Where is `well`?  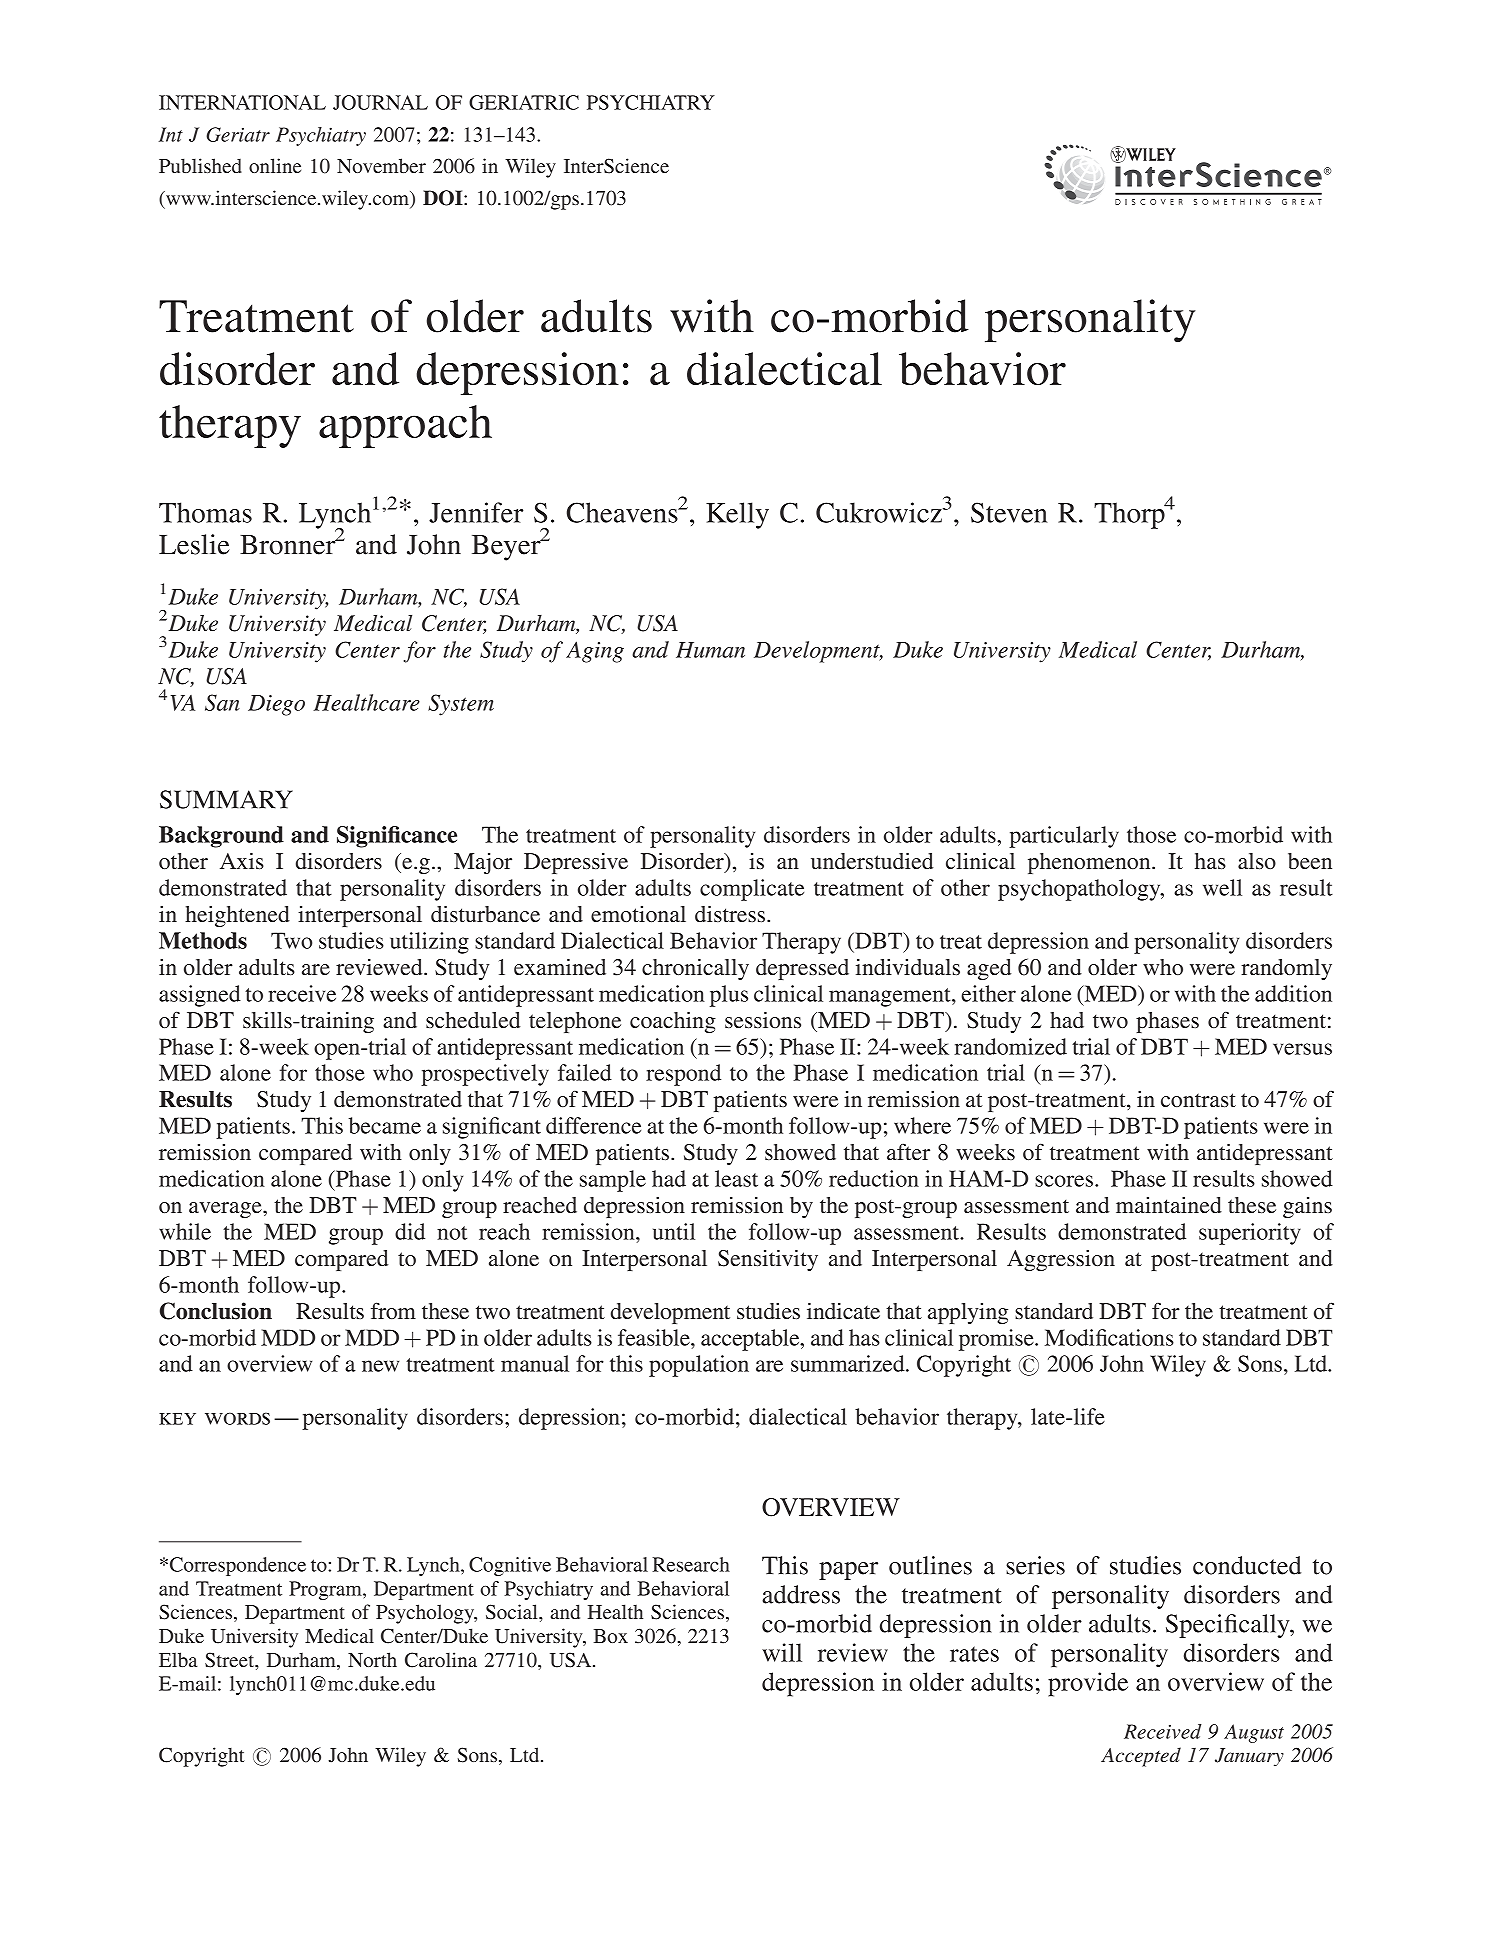
well is located at coordinates (1222, 887).
